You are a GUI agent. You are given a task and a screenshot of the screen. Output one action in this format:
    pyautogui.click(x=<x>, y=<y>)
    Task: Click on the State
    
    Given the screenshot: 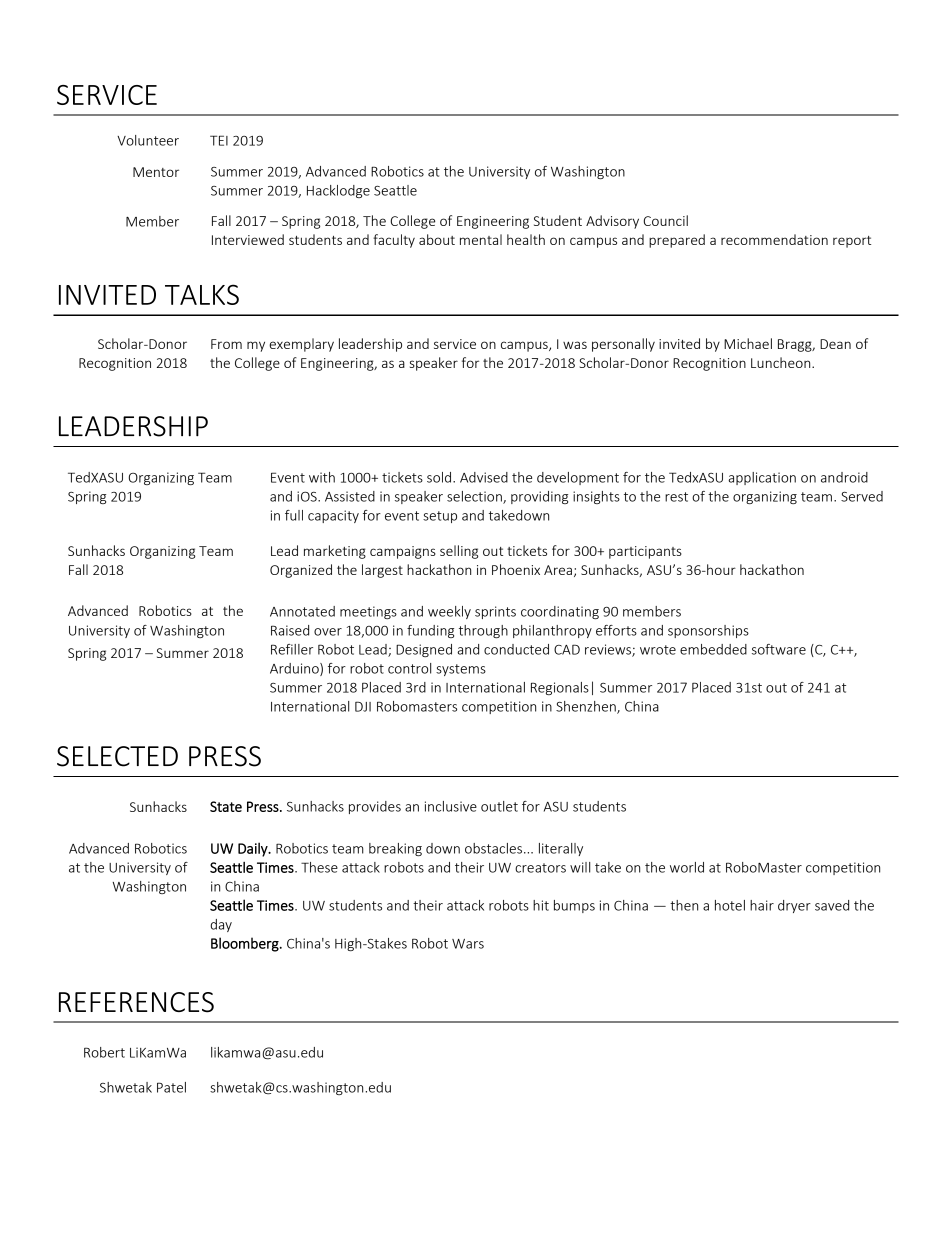 What is the action you would take?
    pyautogui.click(x=226, y=806)
